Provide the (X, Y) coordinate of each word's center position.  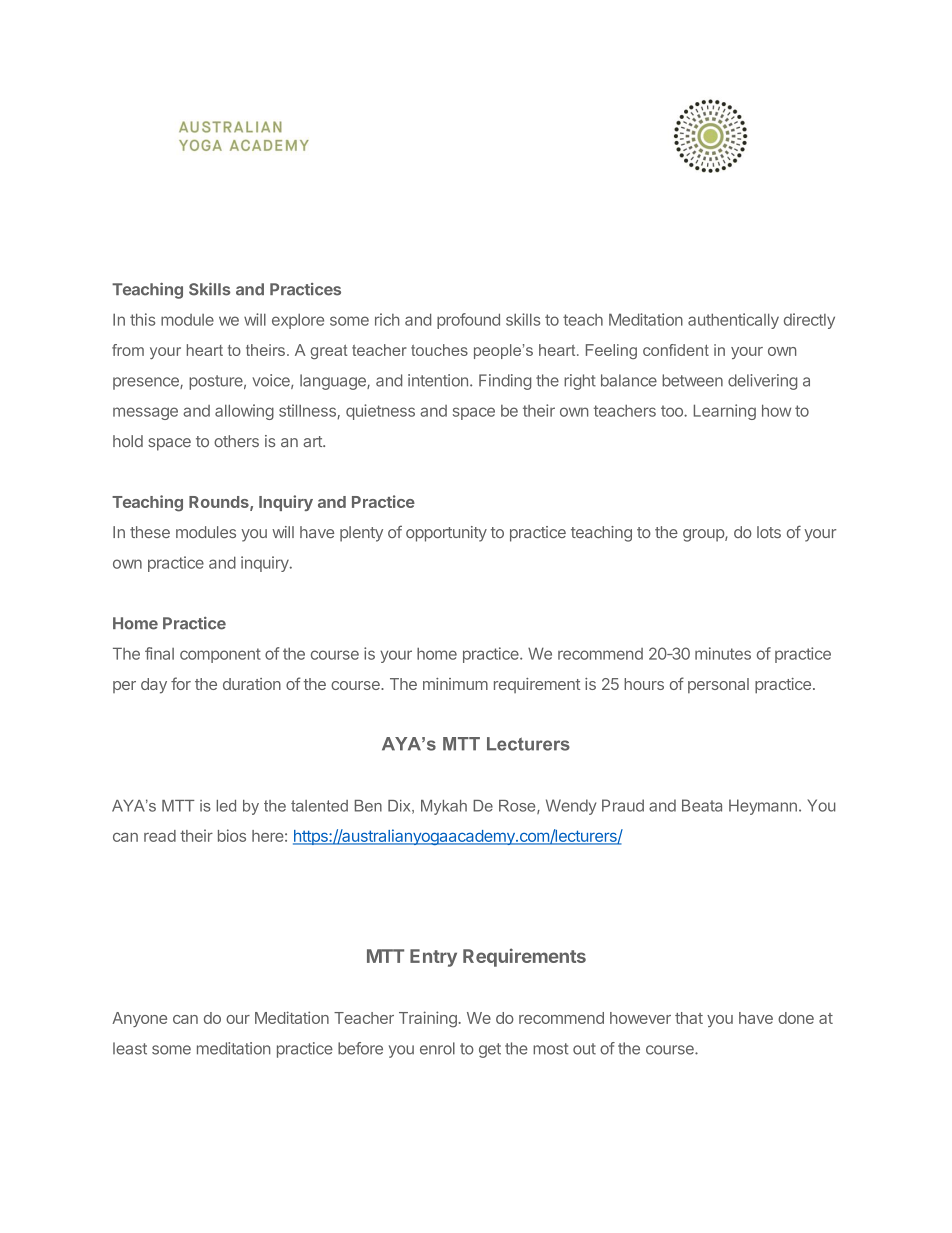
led (226, 806)
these (150, 532)
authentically (733, 321)
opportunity (446, 534)
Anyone (139, 1019)
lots (769, 532)
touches (439, 350)
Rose (518, 807)
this (142, 319)
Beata (702, 805)
